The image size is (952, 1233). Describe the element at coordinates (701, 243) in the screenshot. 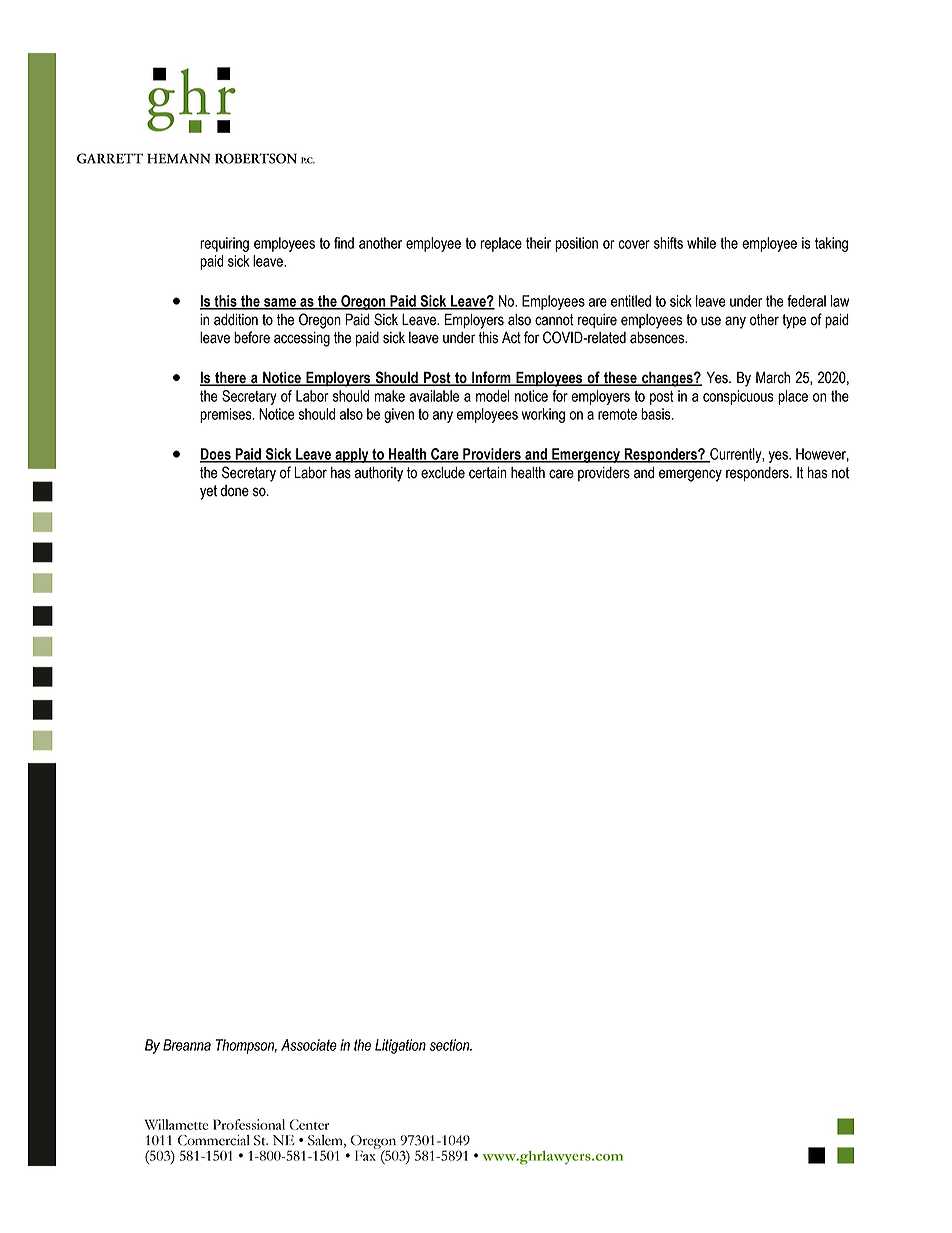

I see `while` at that location.
